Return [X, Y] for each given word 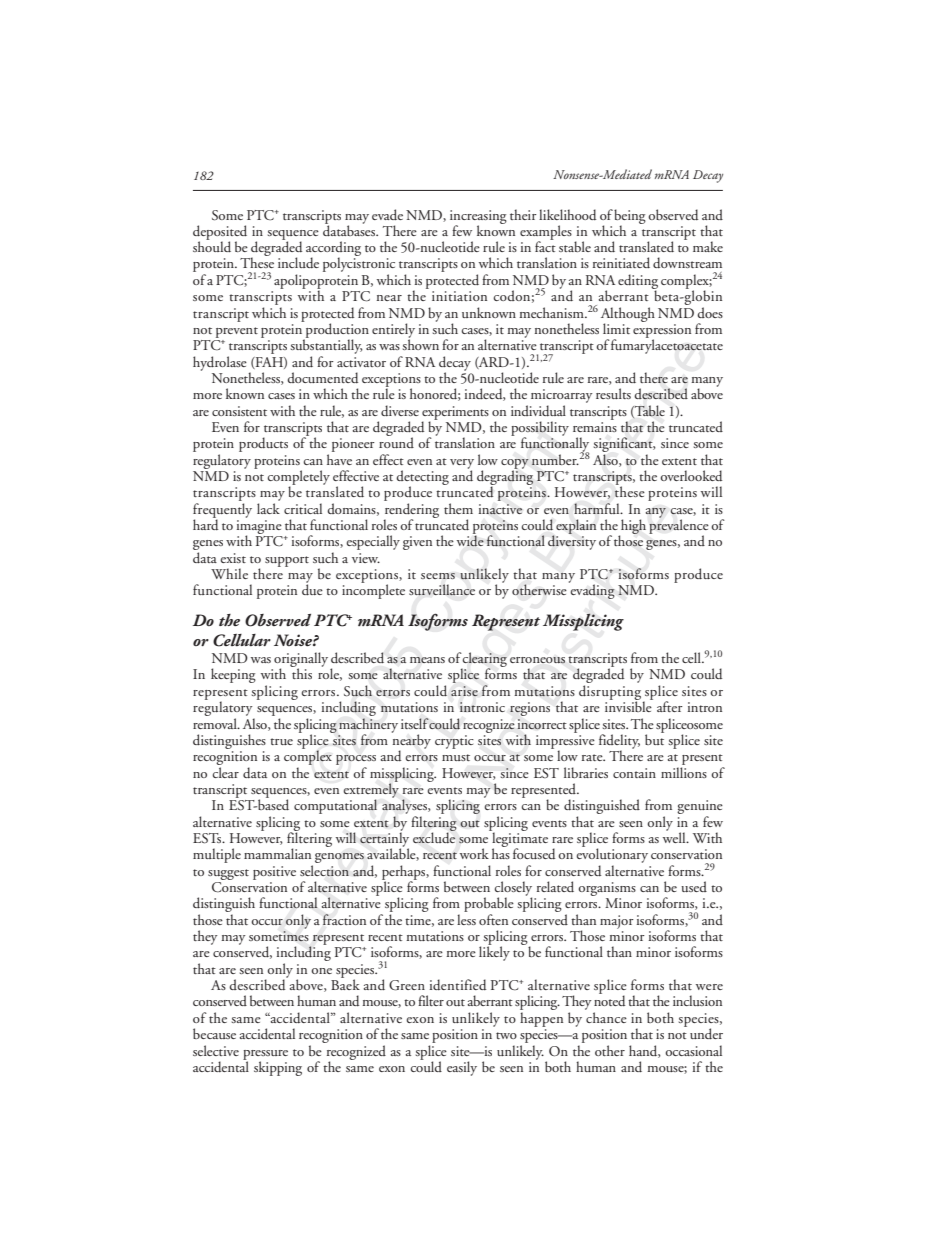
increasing [478, 218]
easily [462, 1068]
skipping [278, 1068]
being [630, 217]
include [298, 262]
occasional [693, 1050]
